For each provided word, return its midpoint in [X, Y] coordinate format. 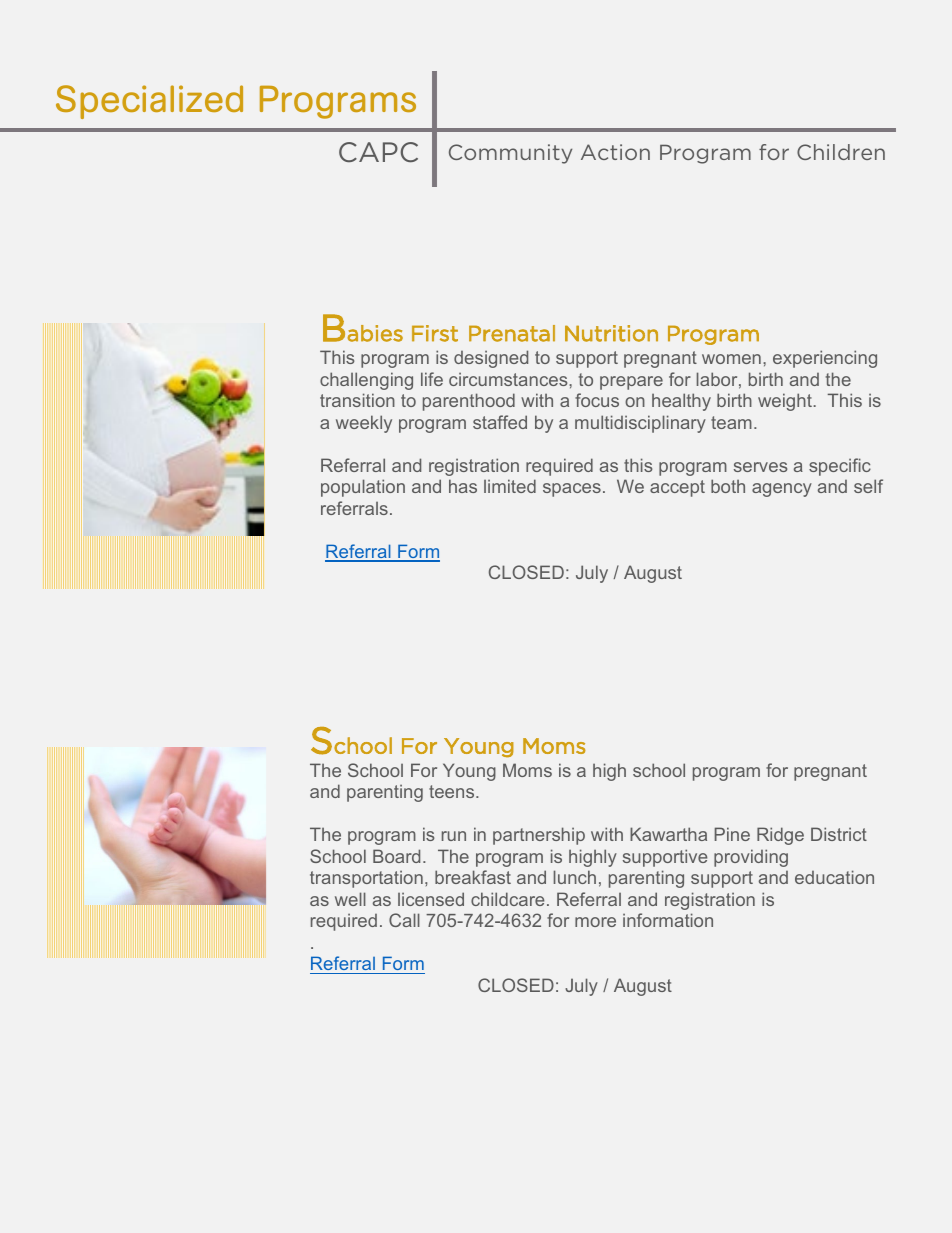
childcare [507, 899]
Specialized [149, 102]
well [350, 899]
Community [510, 154]
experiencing [825, 359]
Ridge [780, 836]
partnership [539, 836]
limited [510, 486]
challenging [366, 381]
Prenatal [512, 333]
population [363, 488]
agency [782, 490]
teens [453, 791]
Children [841, 152]
